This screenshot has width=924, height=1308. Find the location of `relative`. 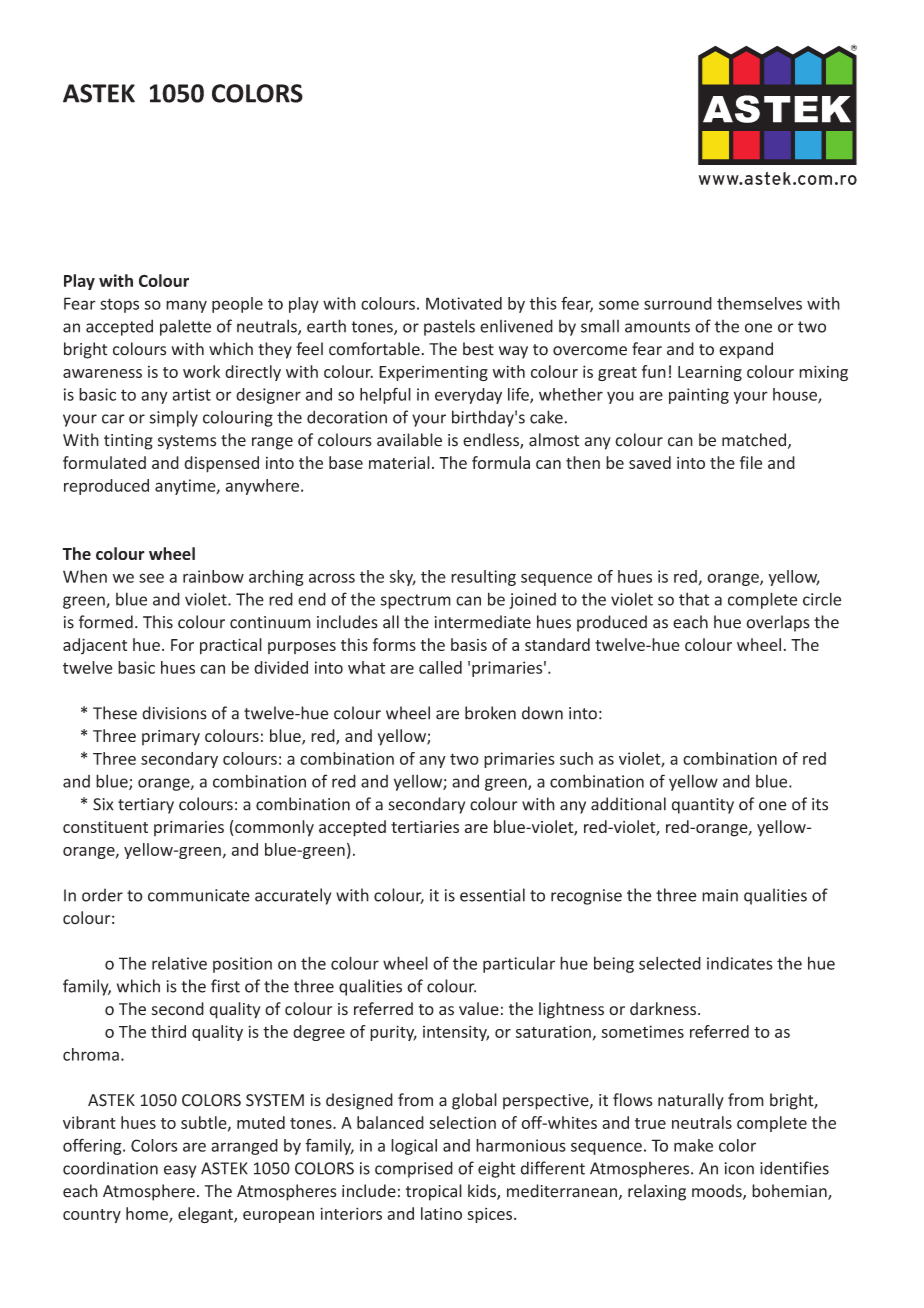

relative is located at coordinates (179, 963).
